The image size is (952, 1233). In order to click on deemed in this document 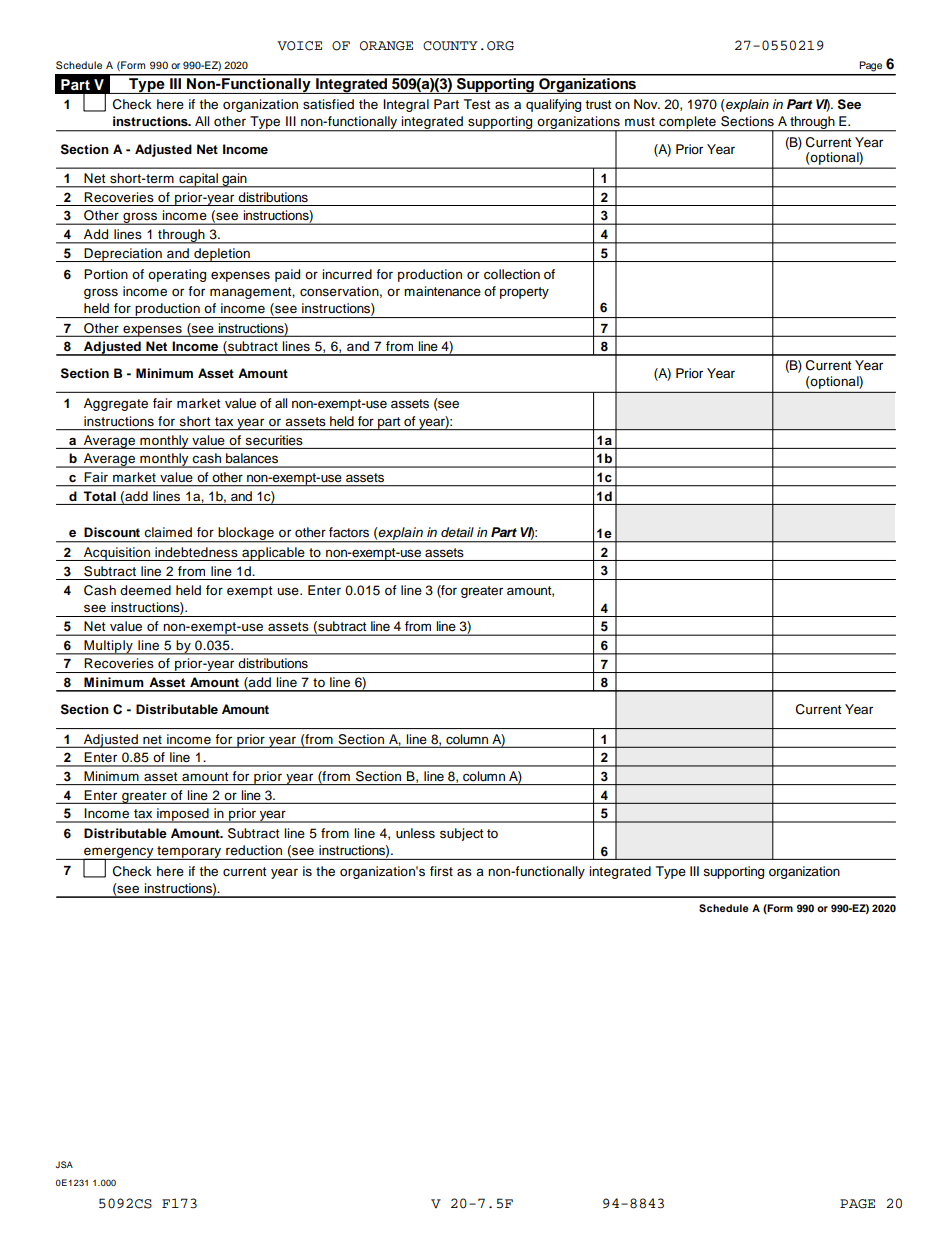, I will do `click(145, 590)`.
